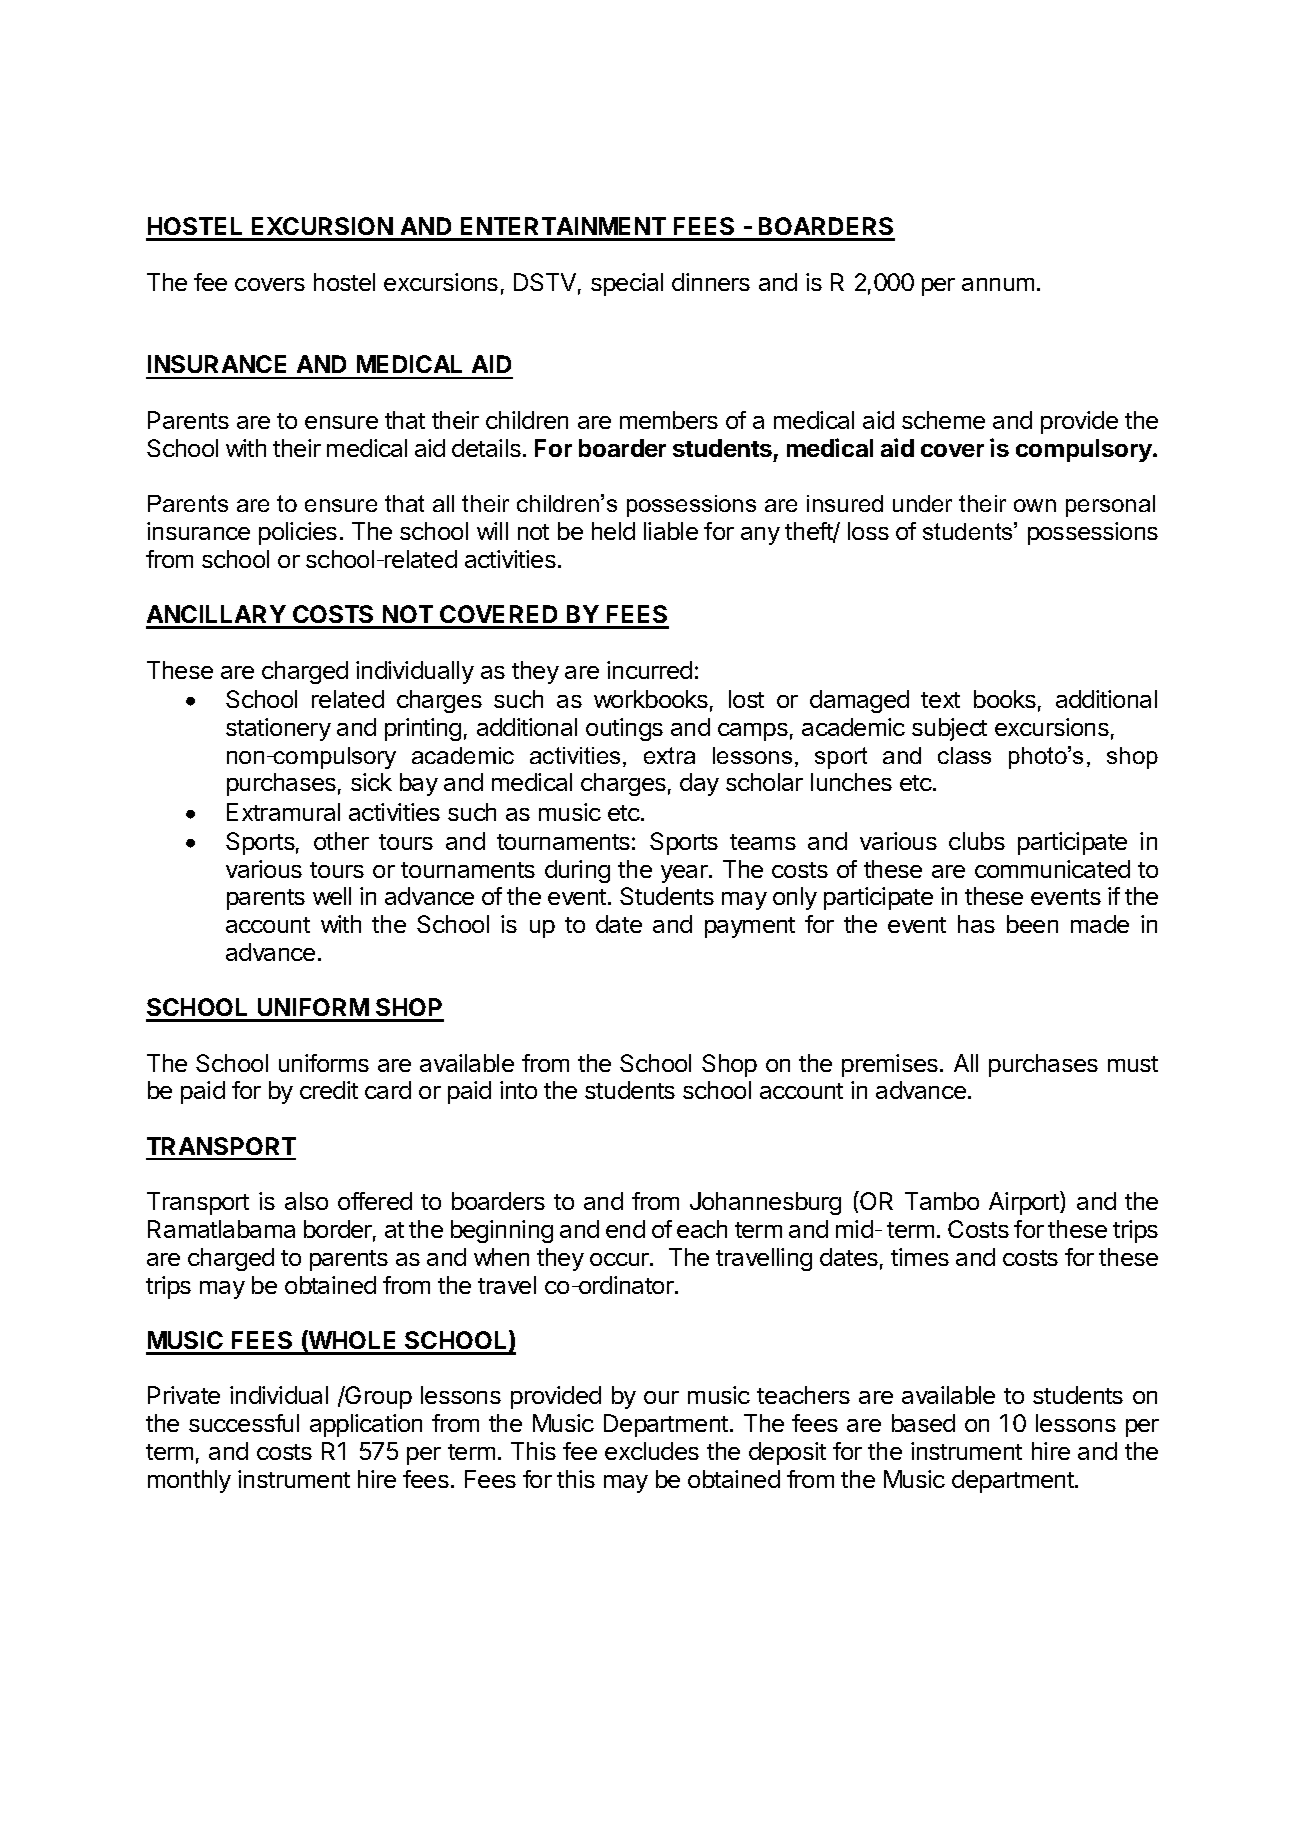  I want to click on based, so click(923, 1423).
